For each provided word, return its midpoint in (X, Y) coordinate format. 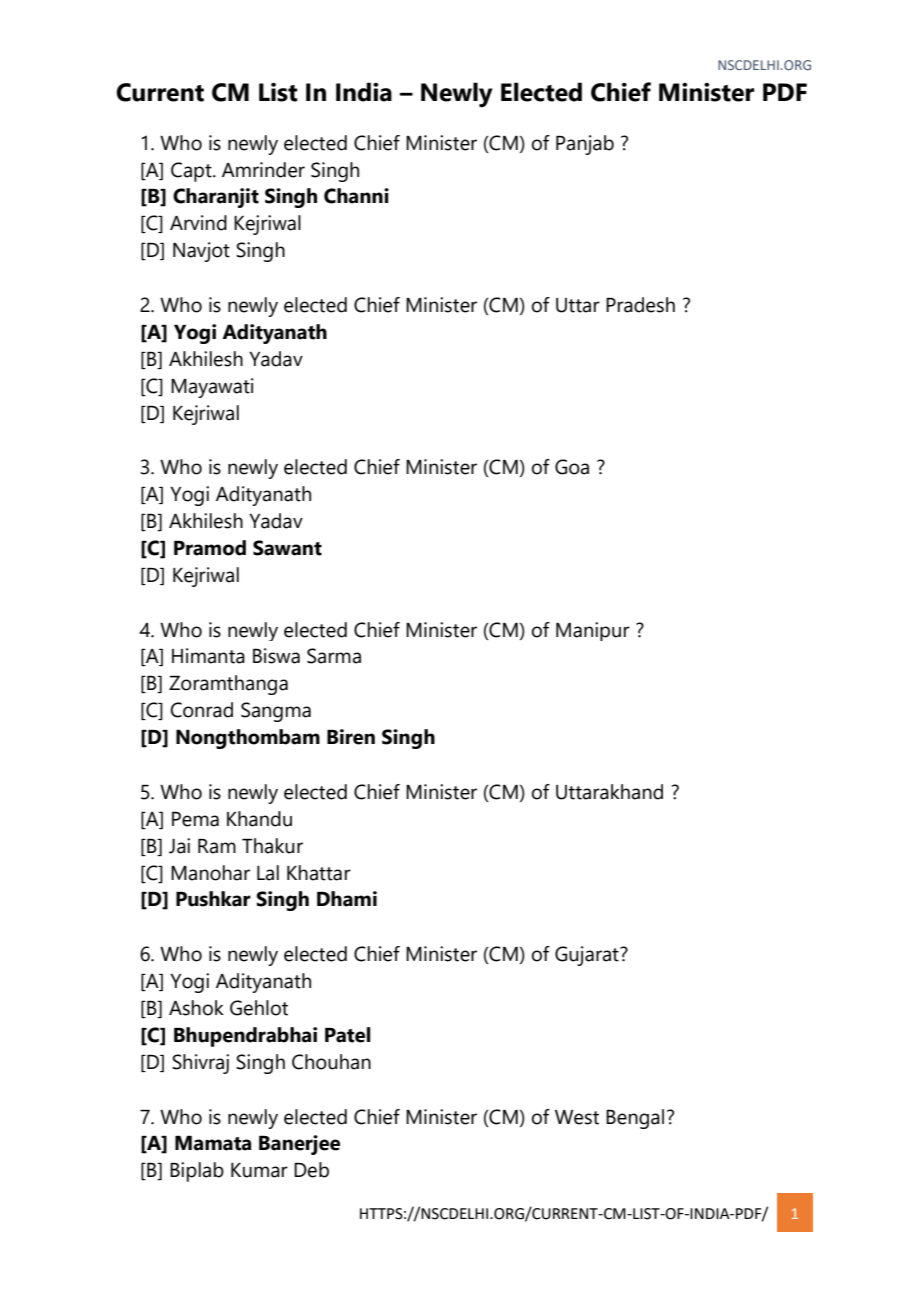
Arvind (198, 223)
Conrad (202, 710)
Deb (311, 1170)
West (577, 1117)
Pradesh (640, 305)
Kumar (259, 1170)
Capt (192, 172)
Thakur (272, 846)
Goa (572, 467)
